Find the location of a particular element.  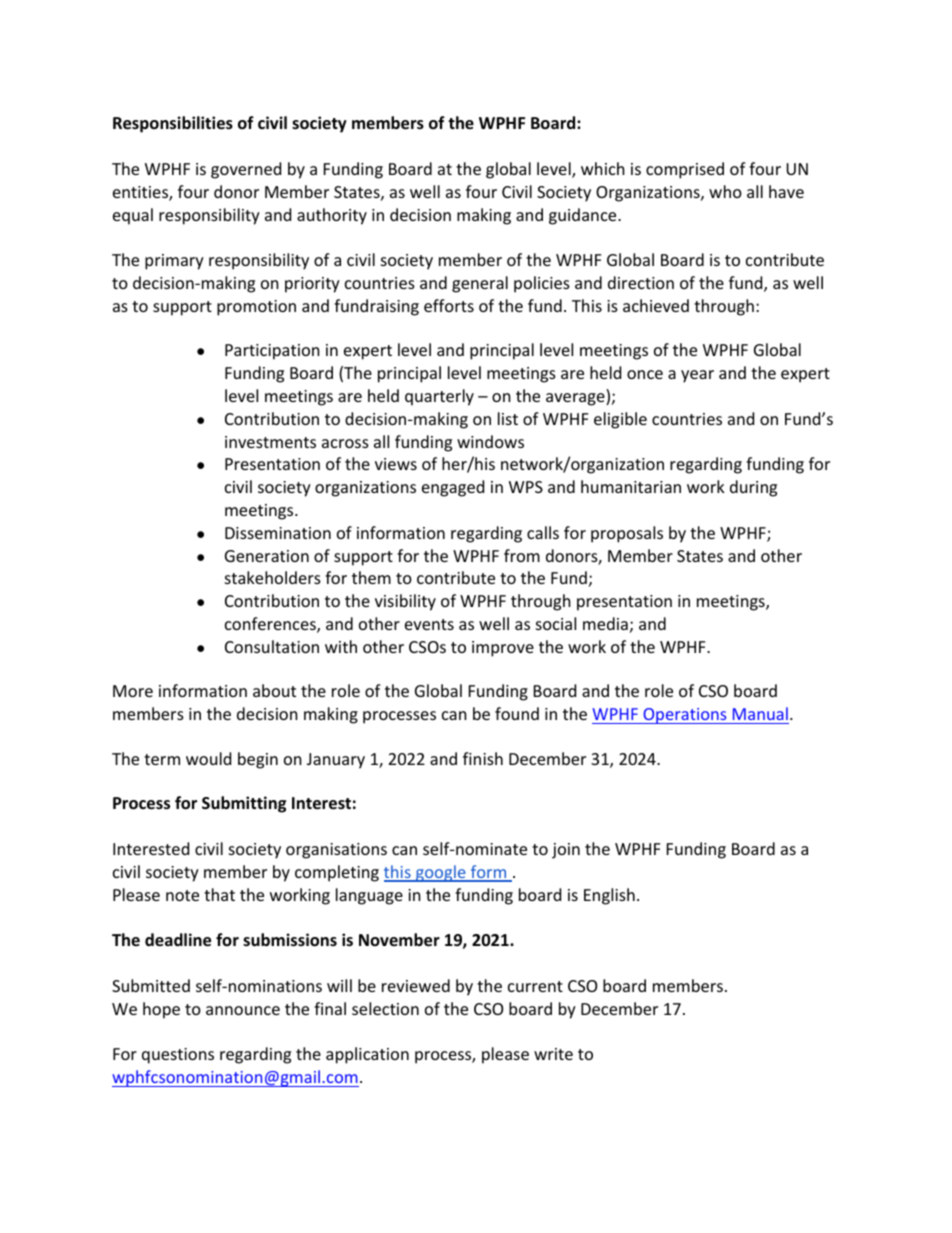

governed is located at coordinates (246, 170).
